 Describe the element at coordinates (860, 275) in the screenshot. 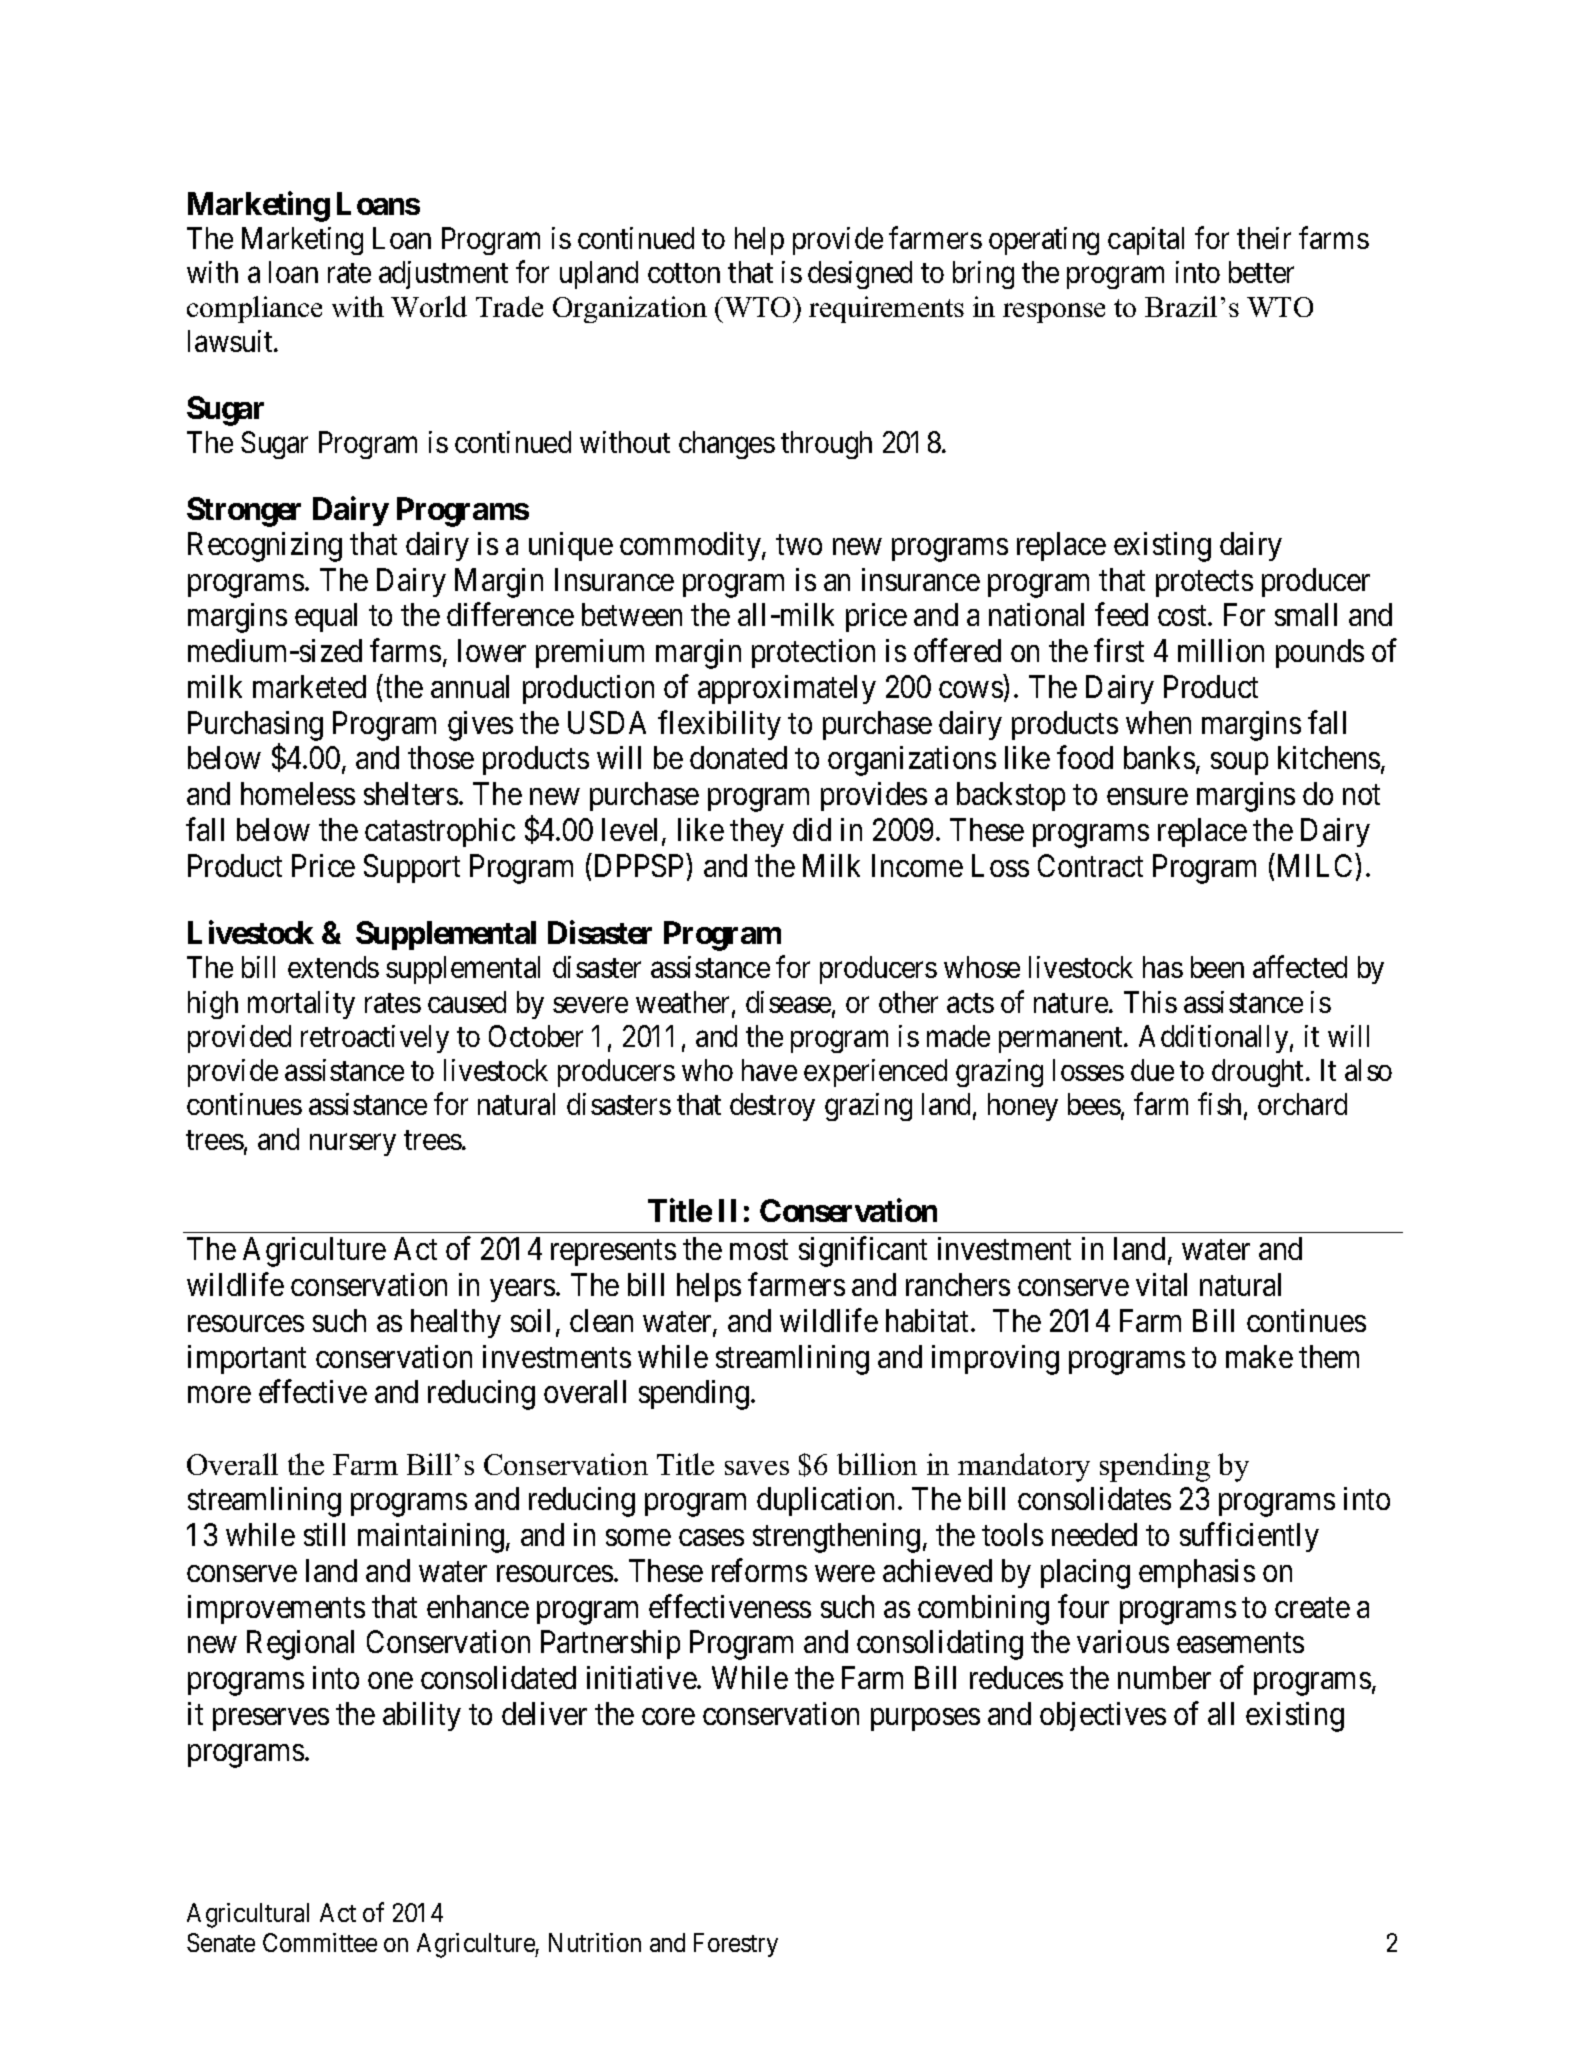

I see `designed` at that location.
